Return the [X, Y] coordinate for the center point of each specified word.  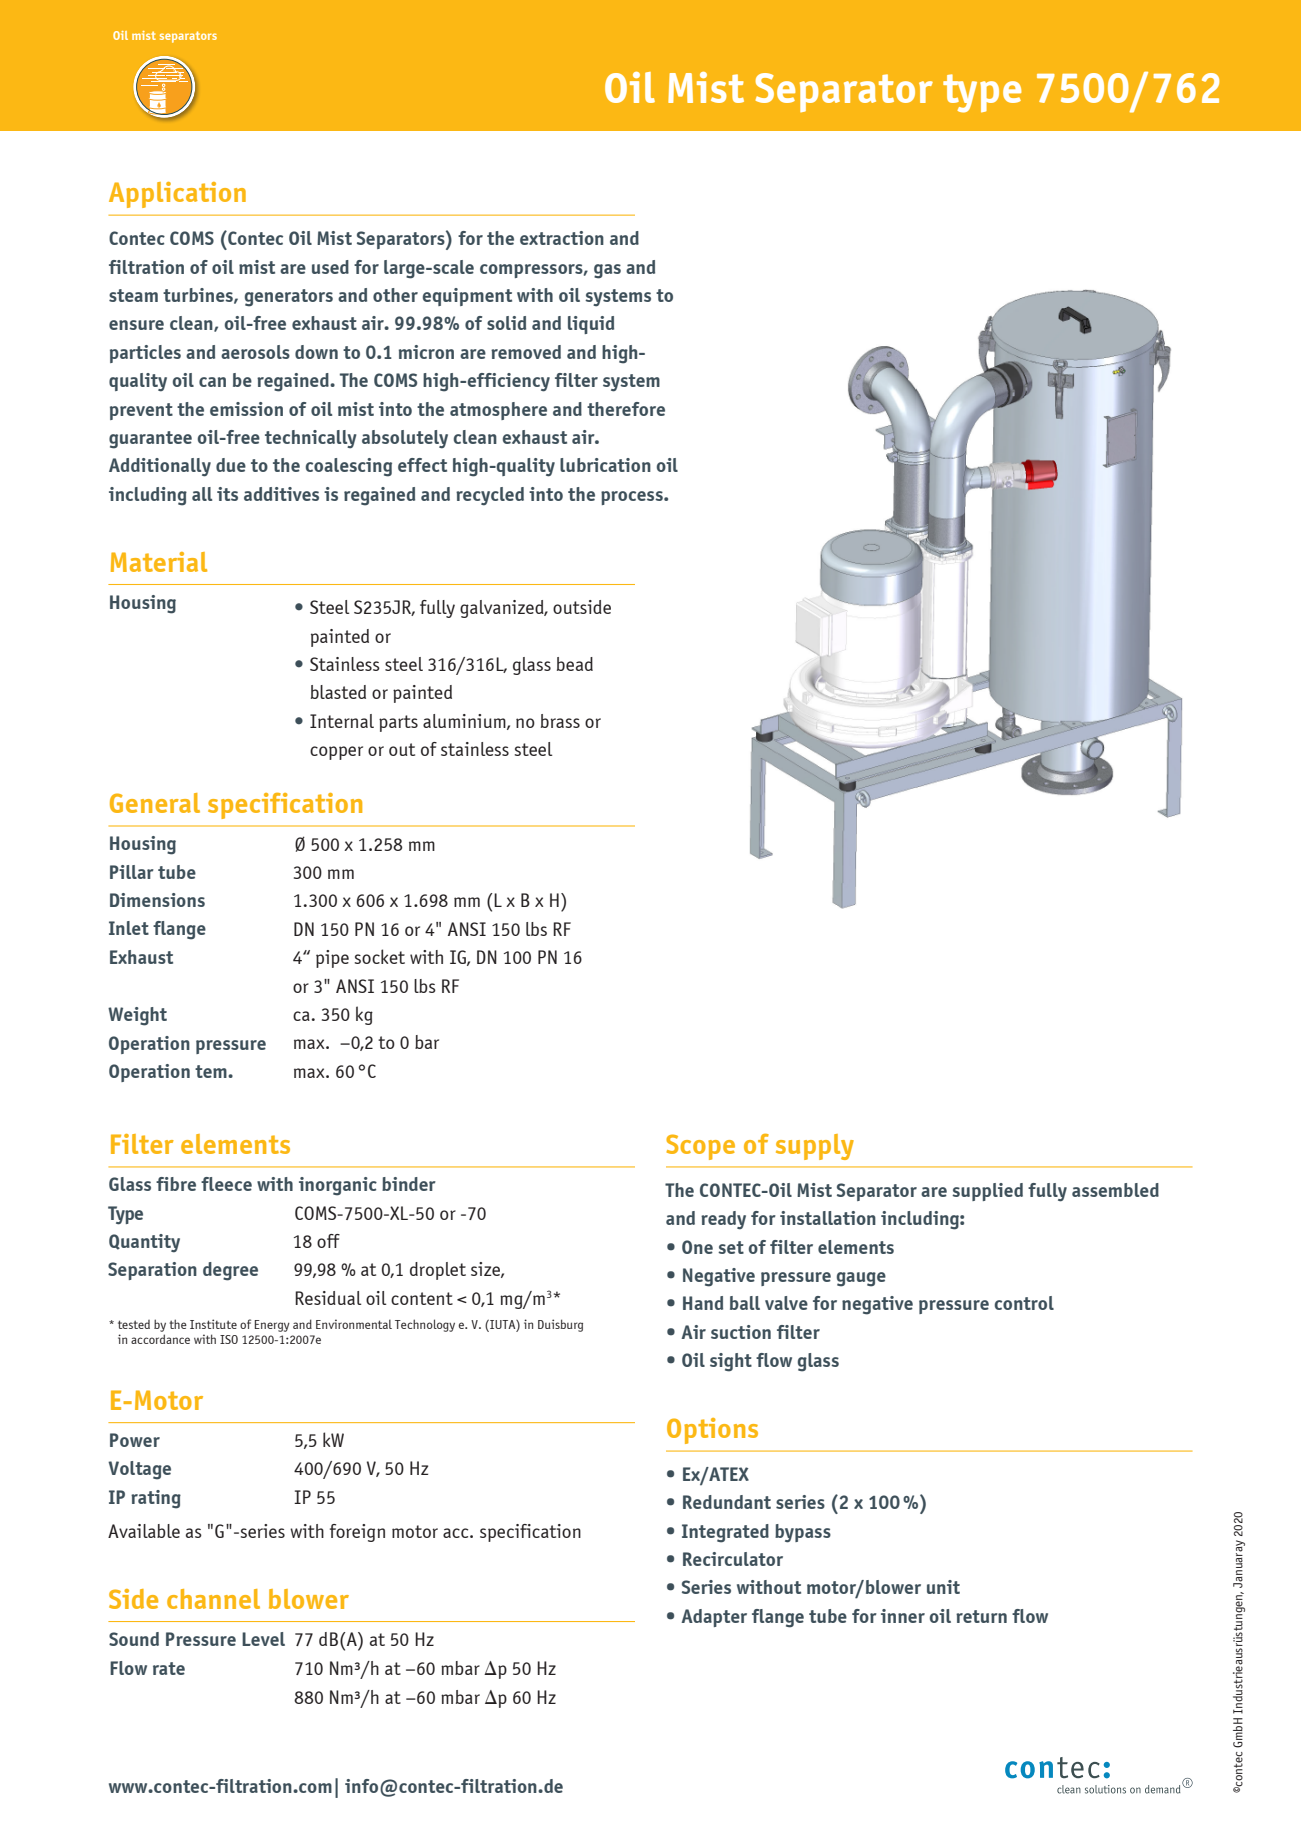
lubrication [605, 465]
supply [815, 1147]
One [697, 1247]
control [1024, 1303]
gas [607, 271]
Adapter [714, 1618]
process [633, 498]
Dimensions [157, 900]
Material [159, 562]
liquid [591, 325]
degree [230, 1271]
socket [380, 956]
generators [289, 298]
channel [213, 1599]
